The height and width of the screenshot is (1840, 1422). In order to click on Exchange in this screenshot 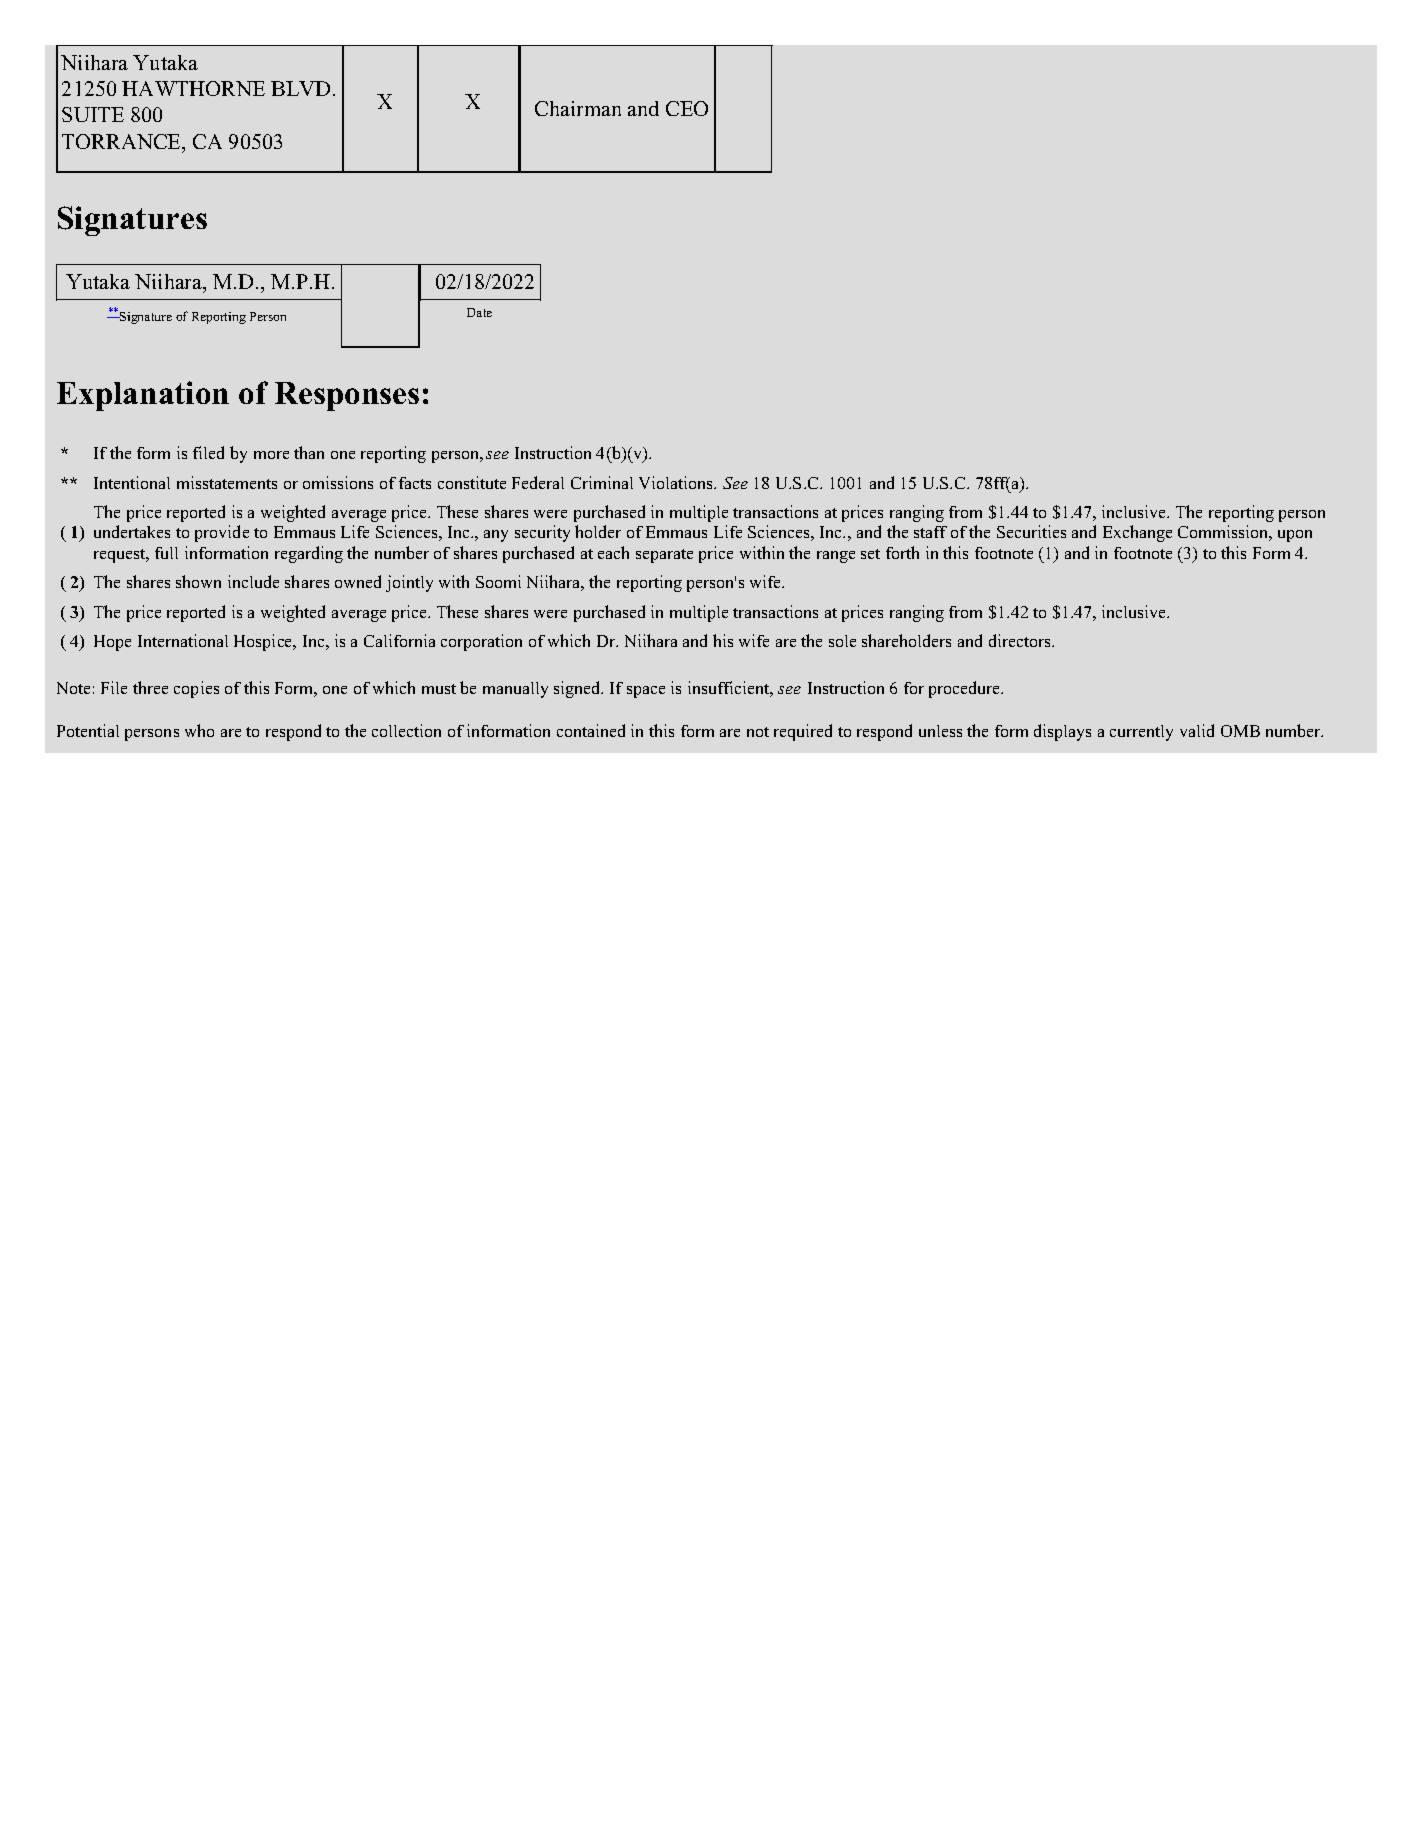, I will do `click(1137, 533)`.
